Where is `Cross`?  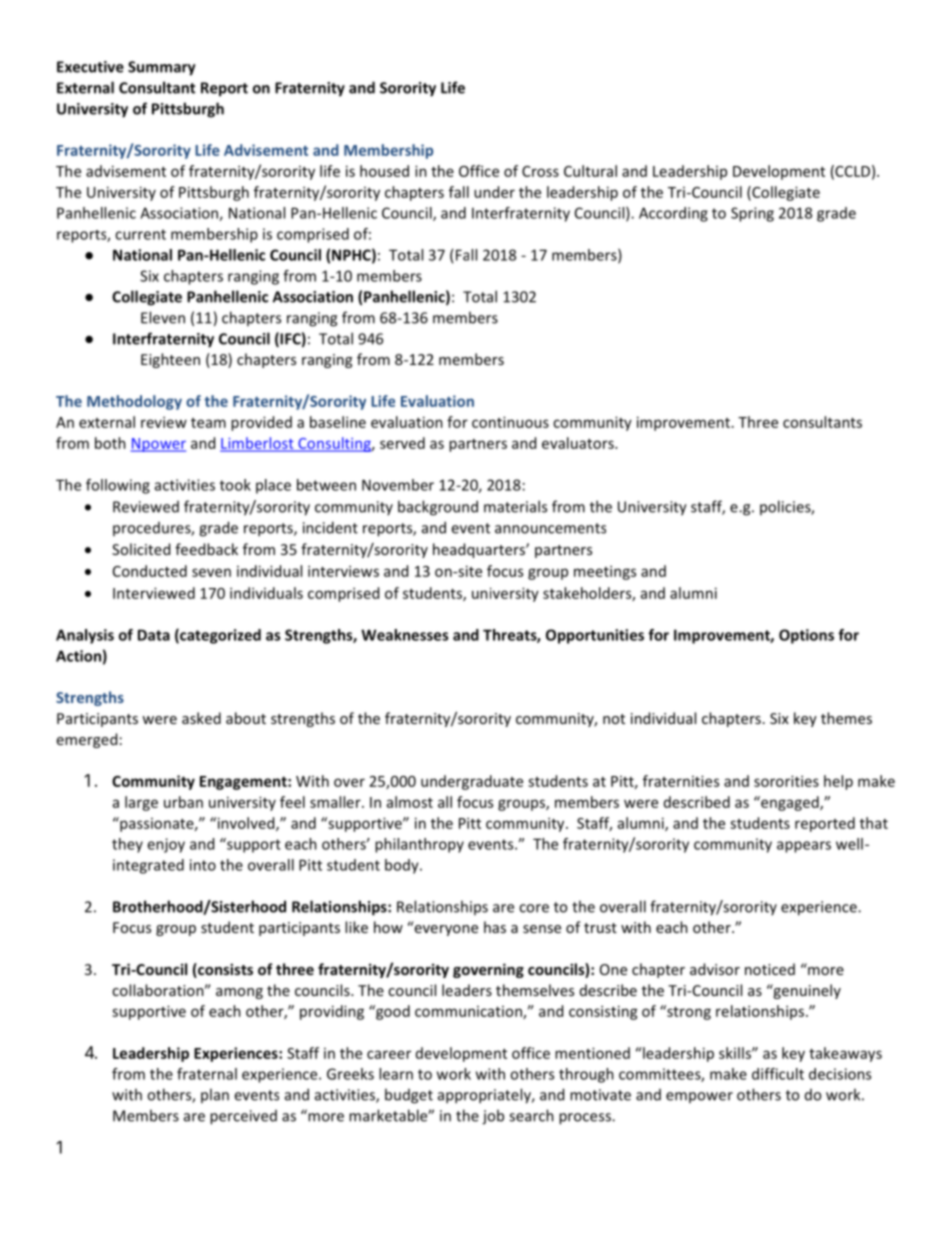
Cross is located at coordinates (540, 171).
